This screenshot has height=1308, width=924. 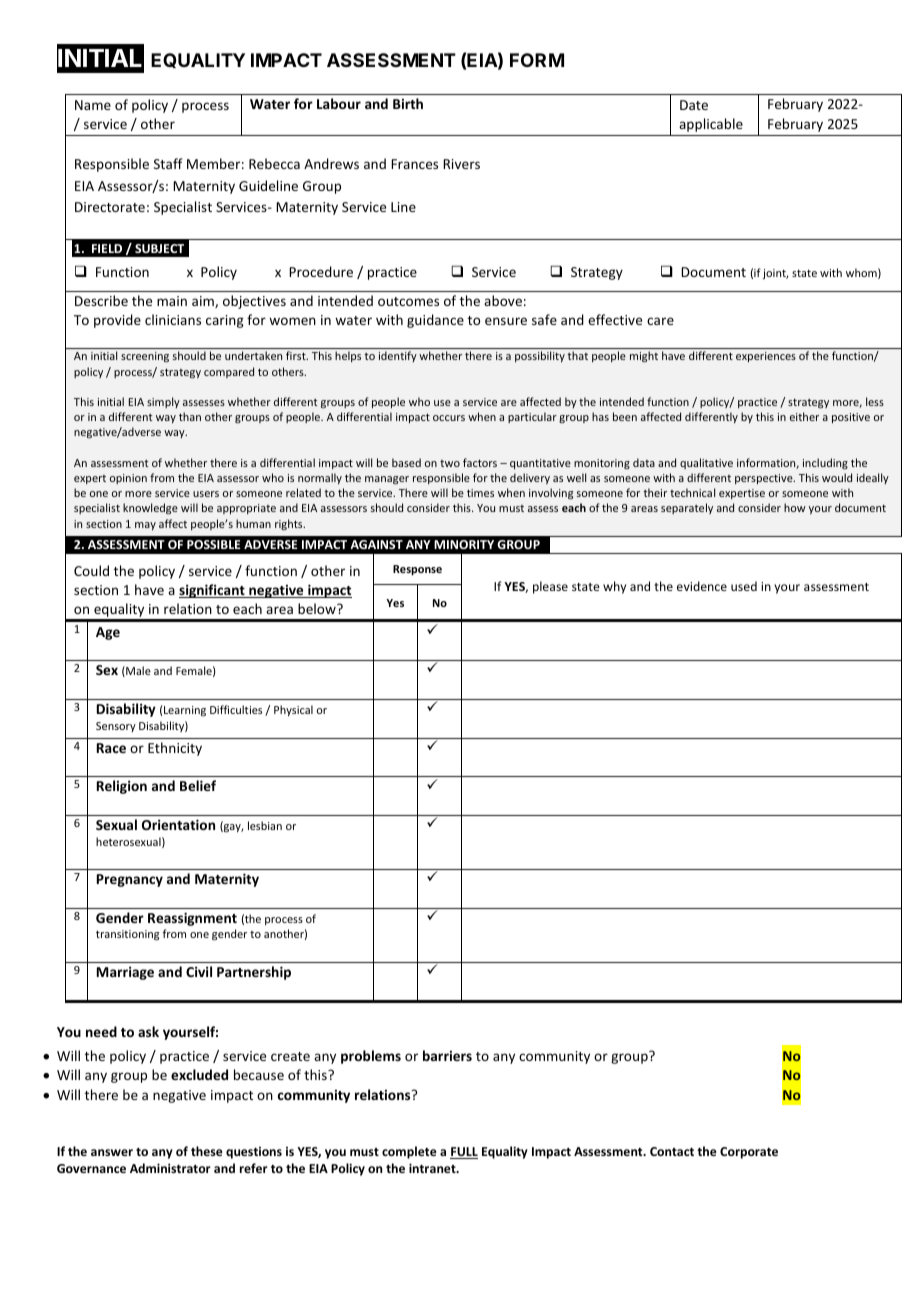 I want to click on occurs, so click(x=449, y=418).
